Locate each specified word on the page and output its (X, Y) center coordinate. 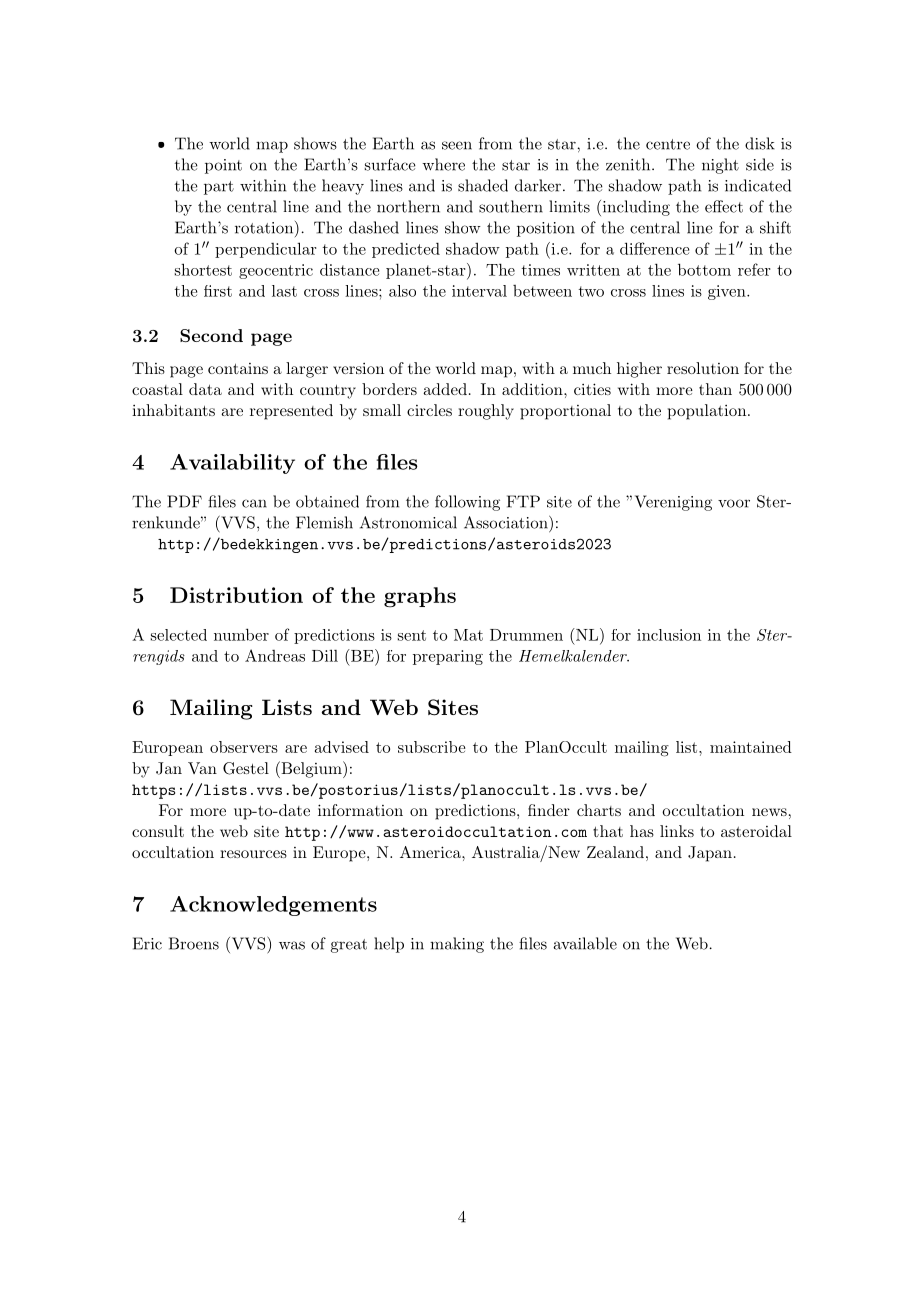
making (457, 945)
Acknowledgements (273, 906)
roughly (486, 412)
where (443, 164)
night (720, 166)
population (707, 412)
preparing (448, 657)
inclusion (669, 635)
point (223, 166)
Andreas (275, 655)
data (205, 389)
